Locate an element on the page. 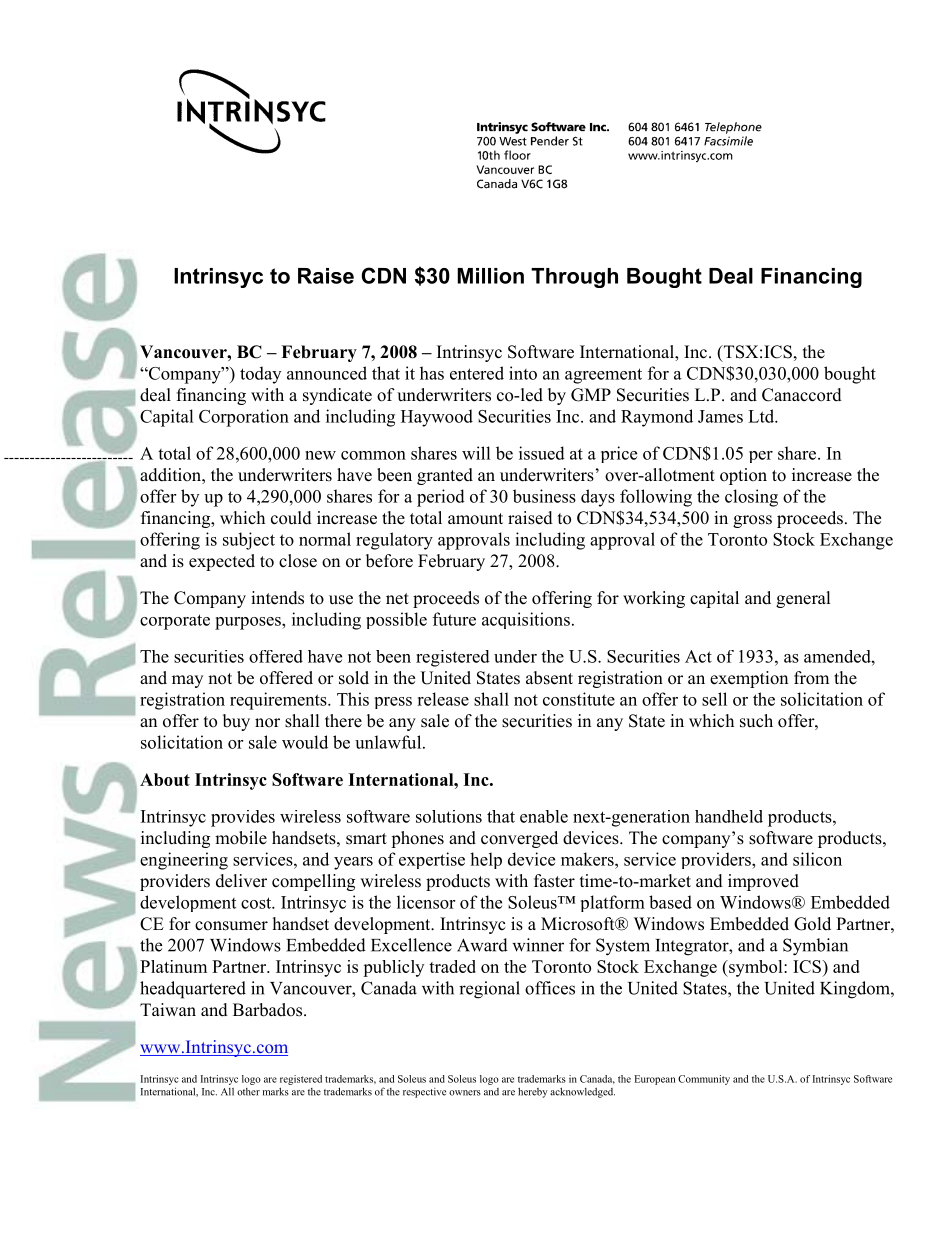  other is located at coordinates (248, 1092).
